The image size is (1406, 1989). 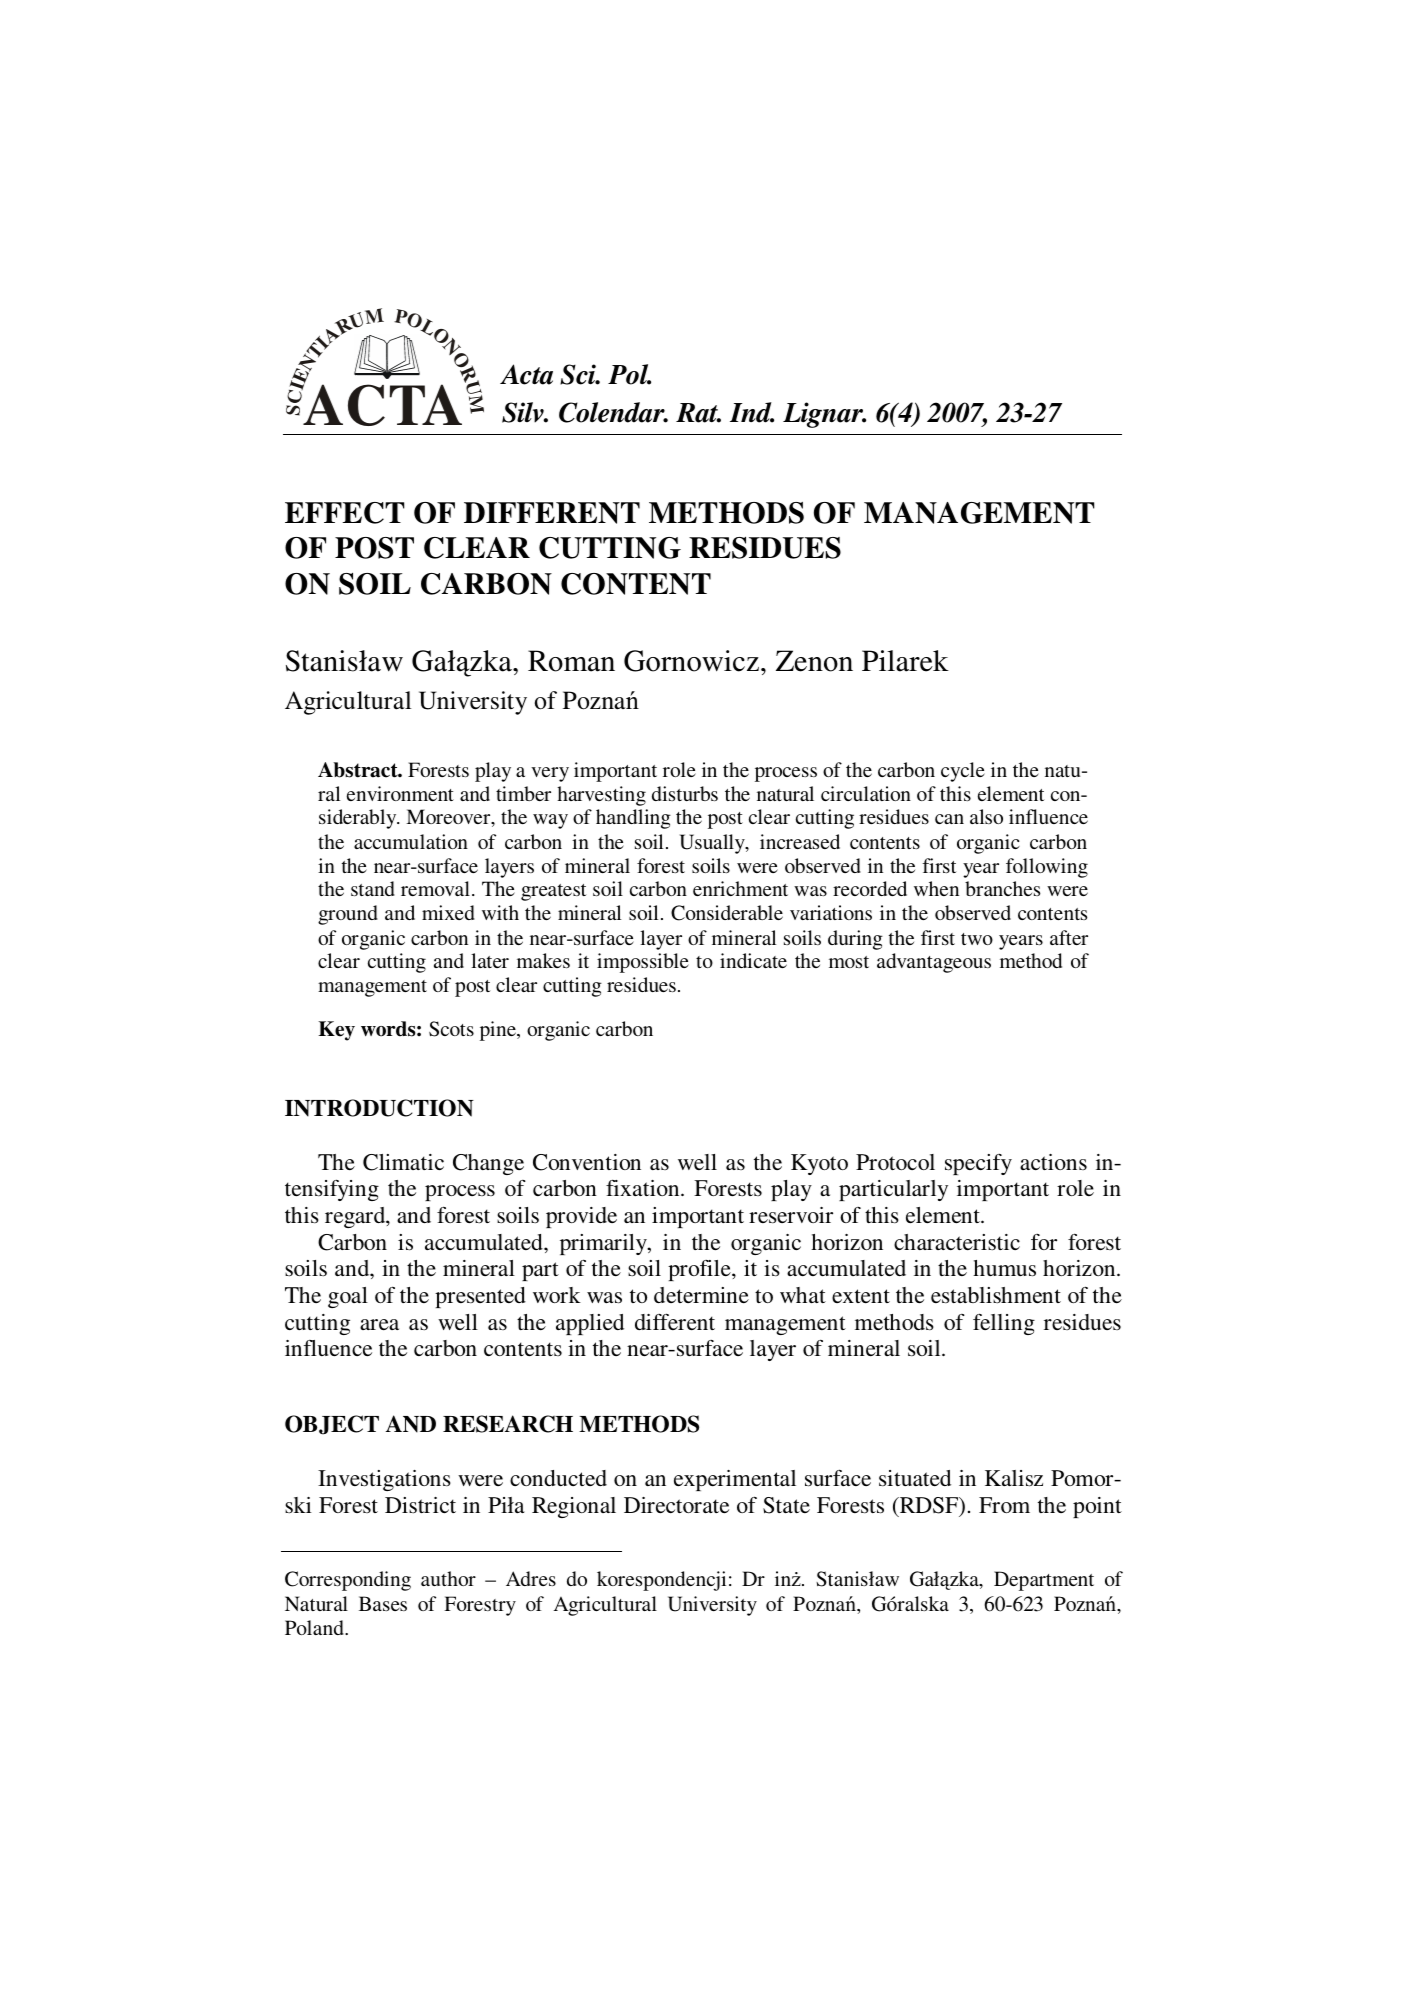 I want to click on Bases, so click(x=383, y=1603).
